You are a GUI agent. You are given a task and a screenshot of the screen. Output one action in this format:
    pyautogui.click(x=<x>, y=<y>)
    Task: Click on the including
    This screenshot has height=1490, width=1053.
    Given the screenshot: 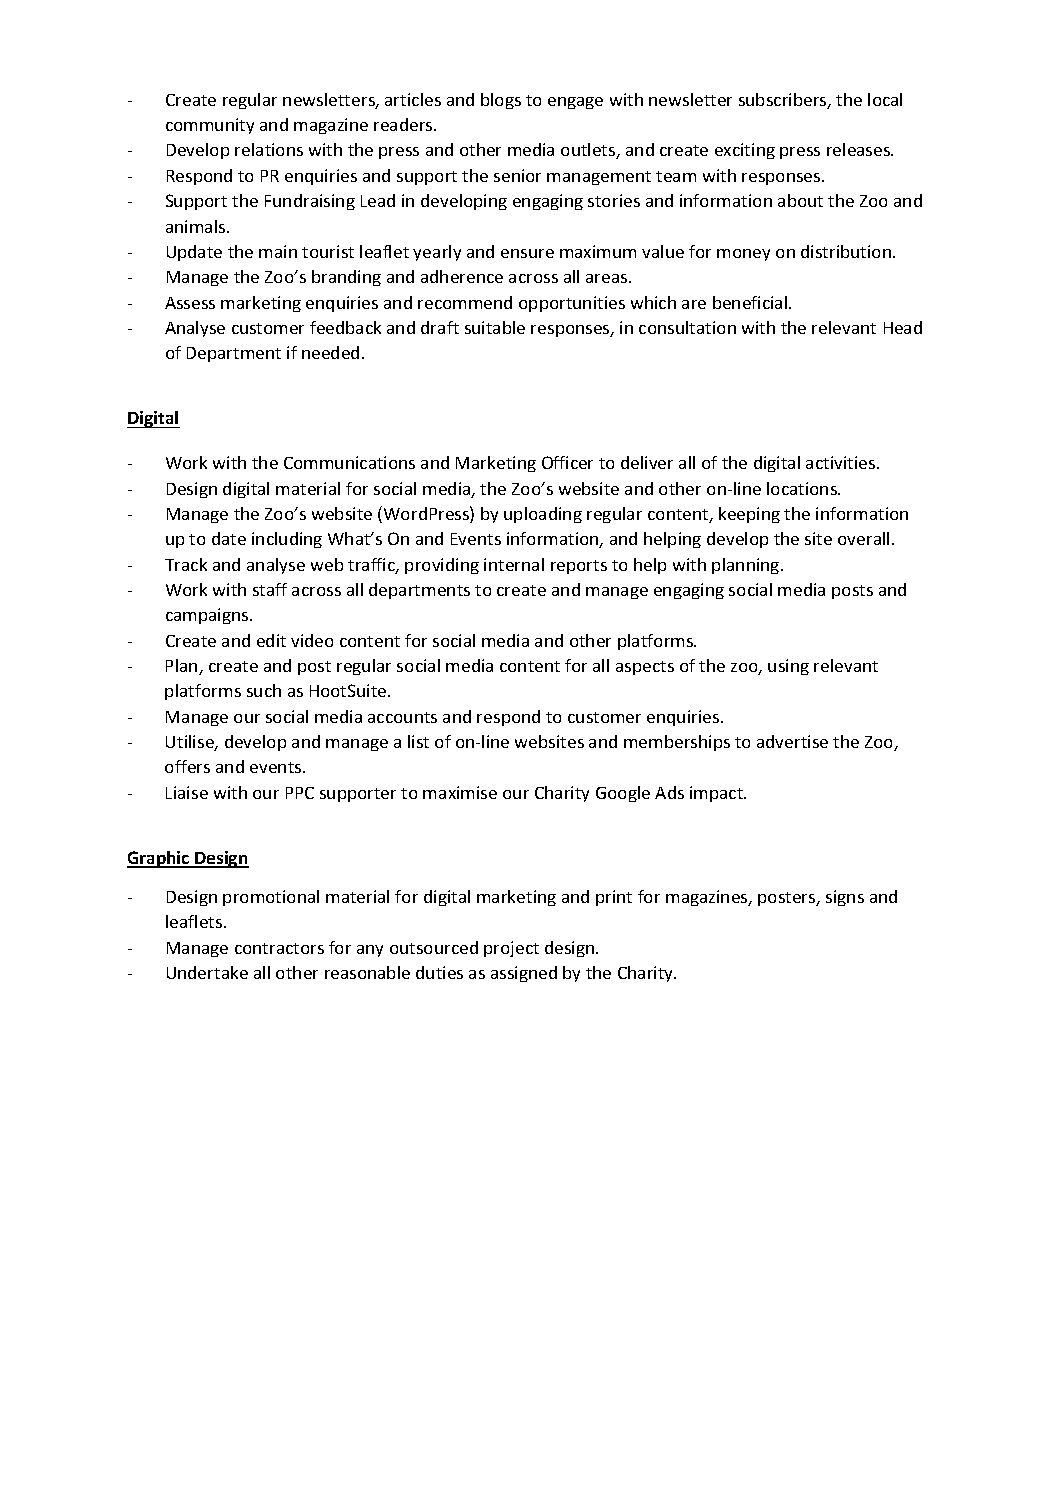 What is the action you would take?
    pyautogui.click(x=287, y=540)
